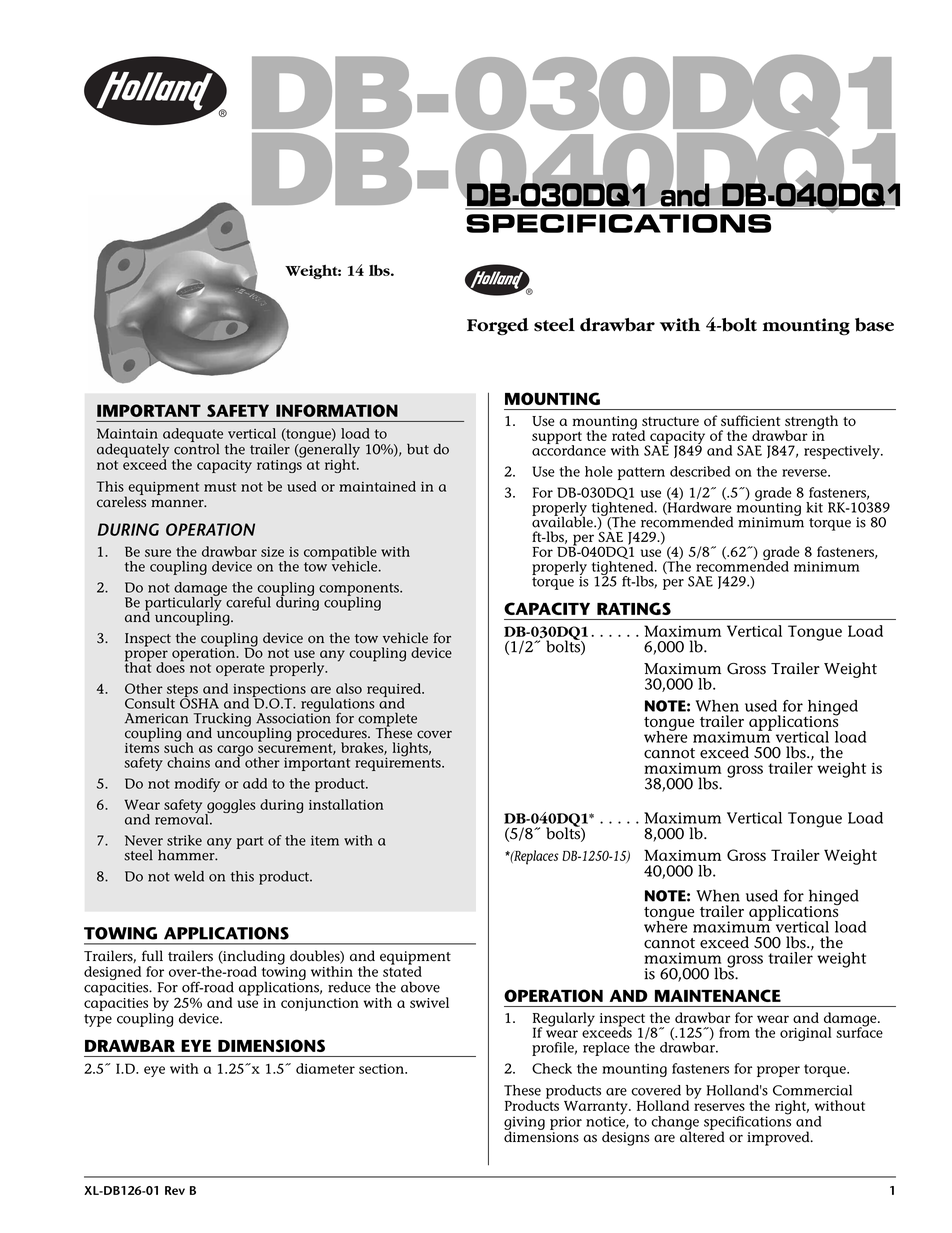 The height and width of the document is (1233, 952). Describe the element at coordinates (498, 327) in the document. I see `Forged` at that location.
